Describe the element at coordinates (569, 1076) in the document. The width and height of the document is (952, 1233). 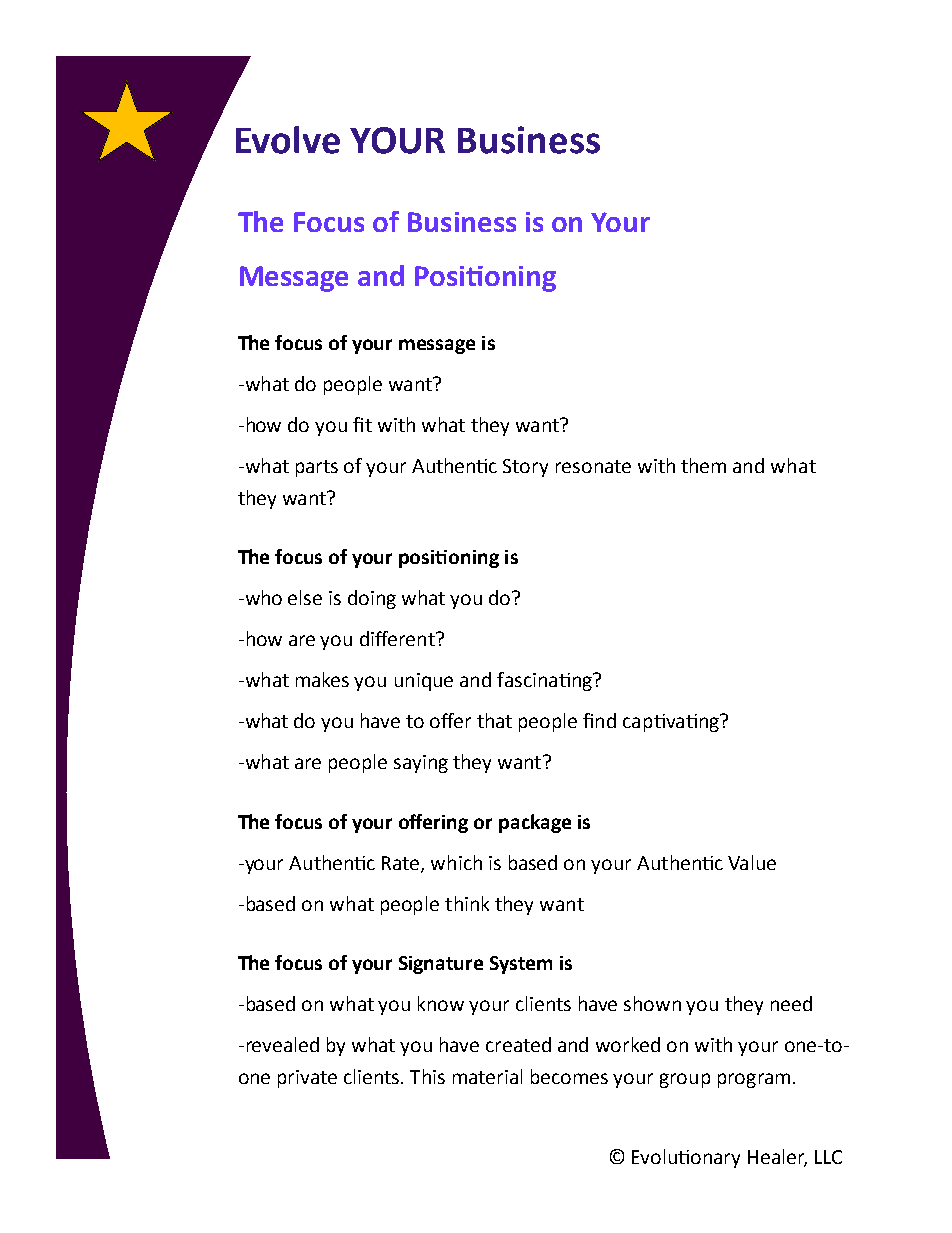
I see `becomes` at that location.
